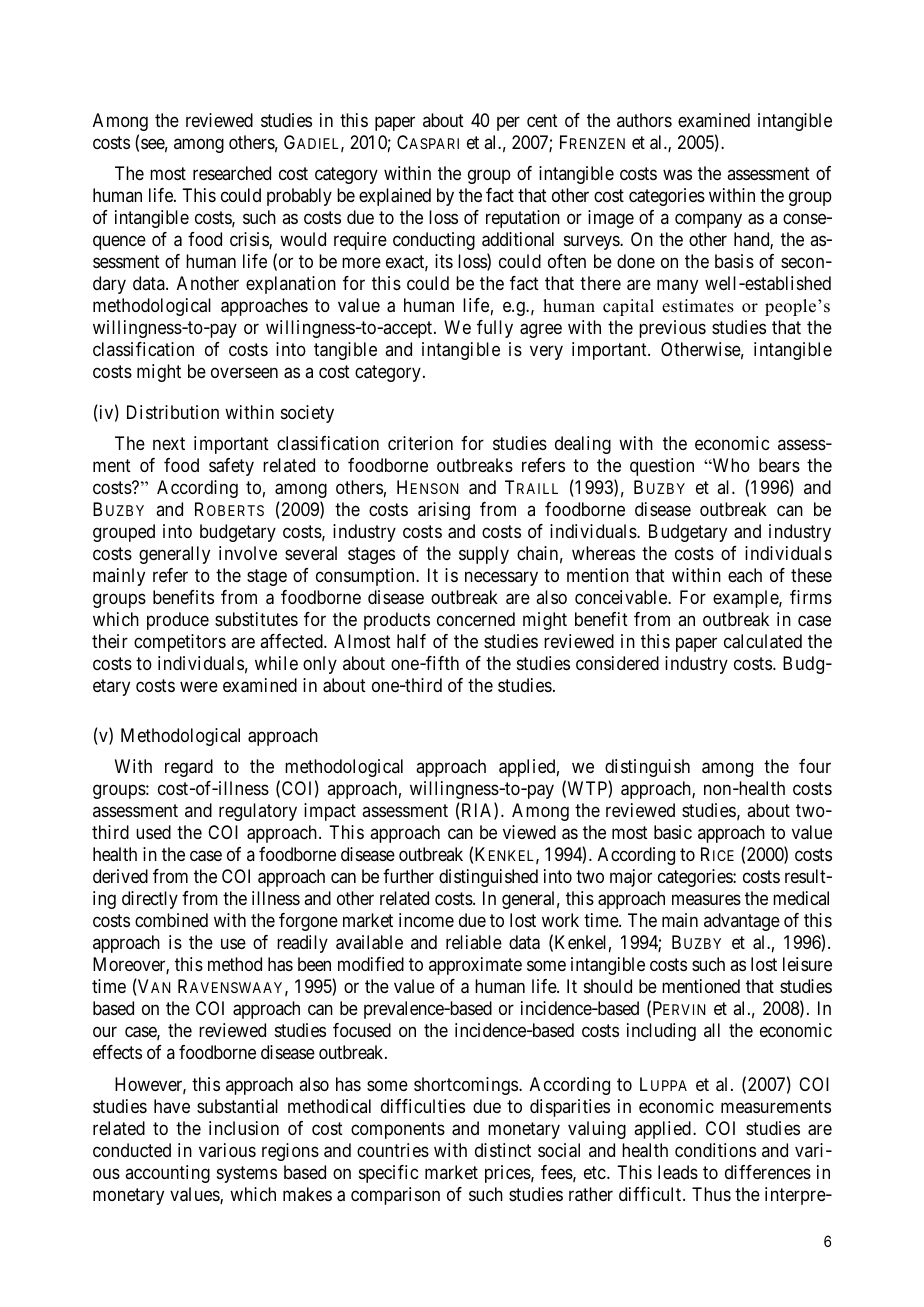 Image resolution: width=924 pixels, height=1307 pixels. I want to click on bears, so click(779, 465).
